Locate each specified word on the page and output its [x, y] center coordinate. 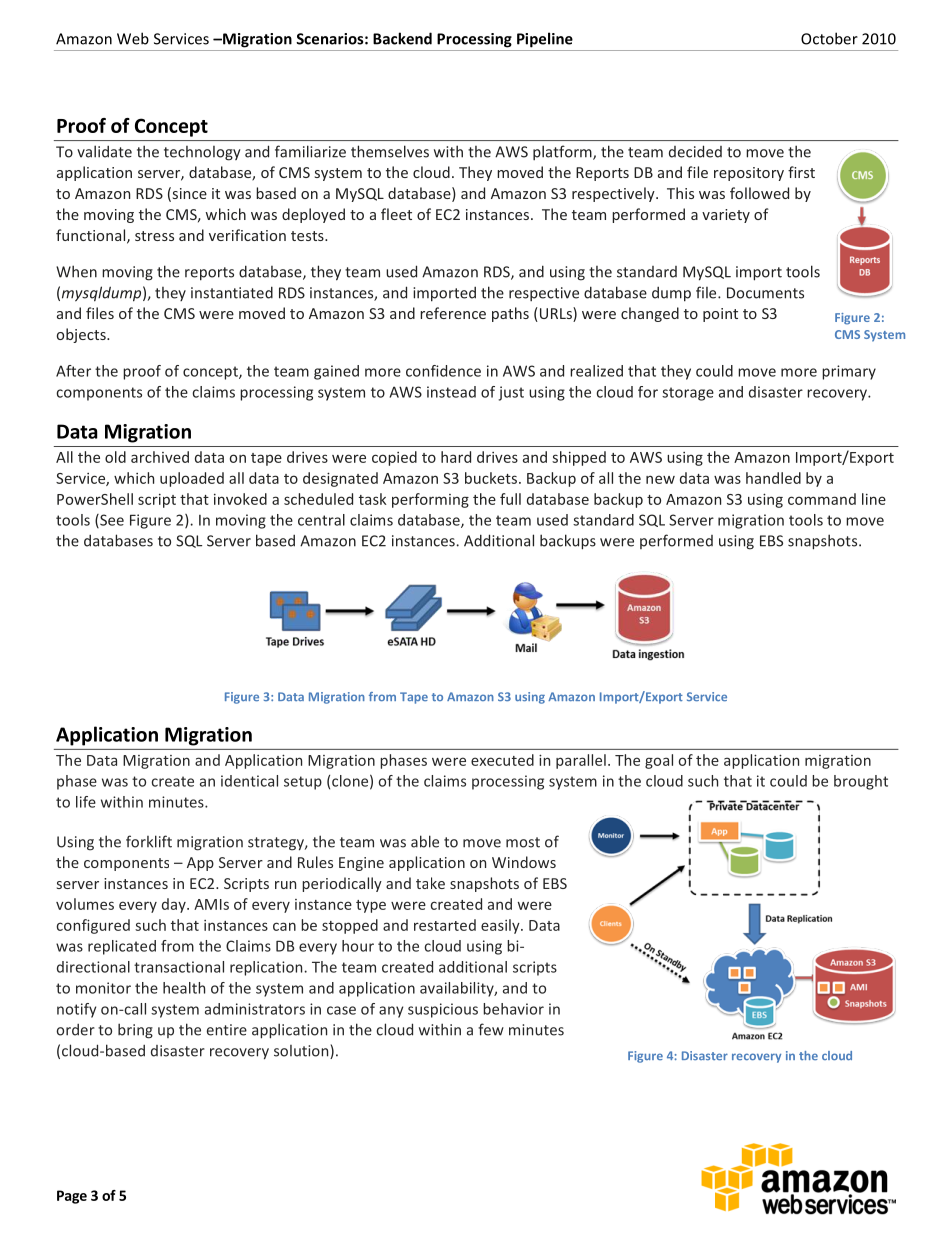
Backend [402, 38]
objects [82, 335]
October [829, 38]
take [430, 883]
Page [72, 1197]
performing [430, 500]
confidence [443, 371]
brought [861, 782]
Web [133, 38]
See [111, 521]
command [822, 499]
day [175, 905]
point [720, 315]
